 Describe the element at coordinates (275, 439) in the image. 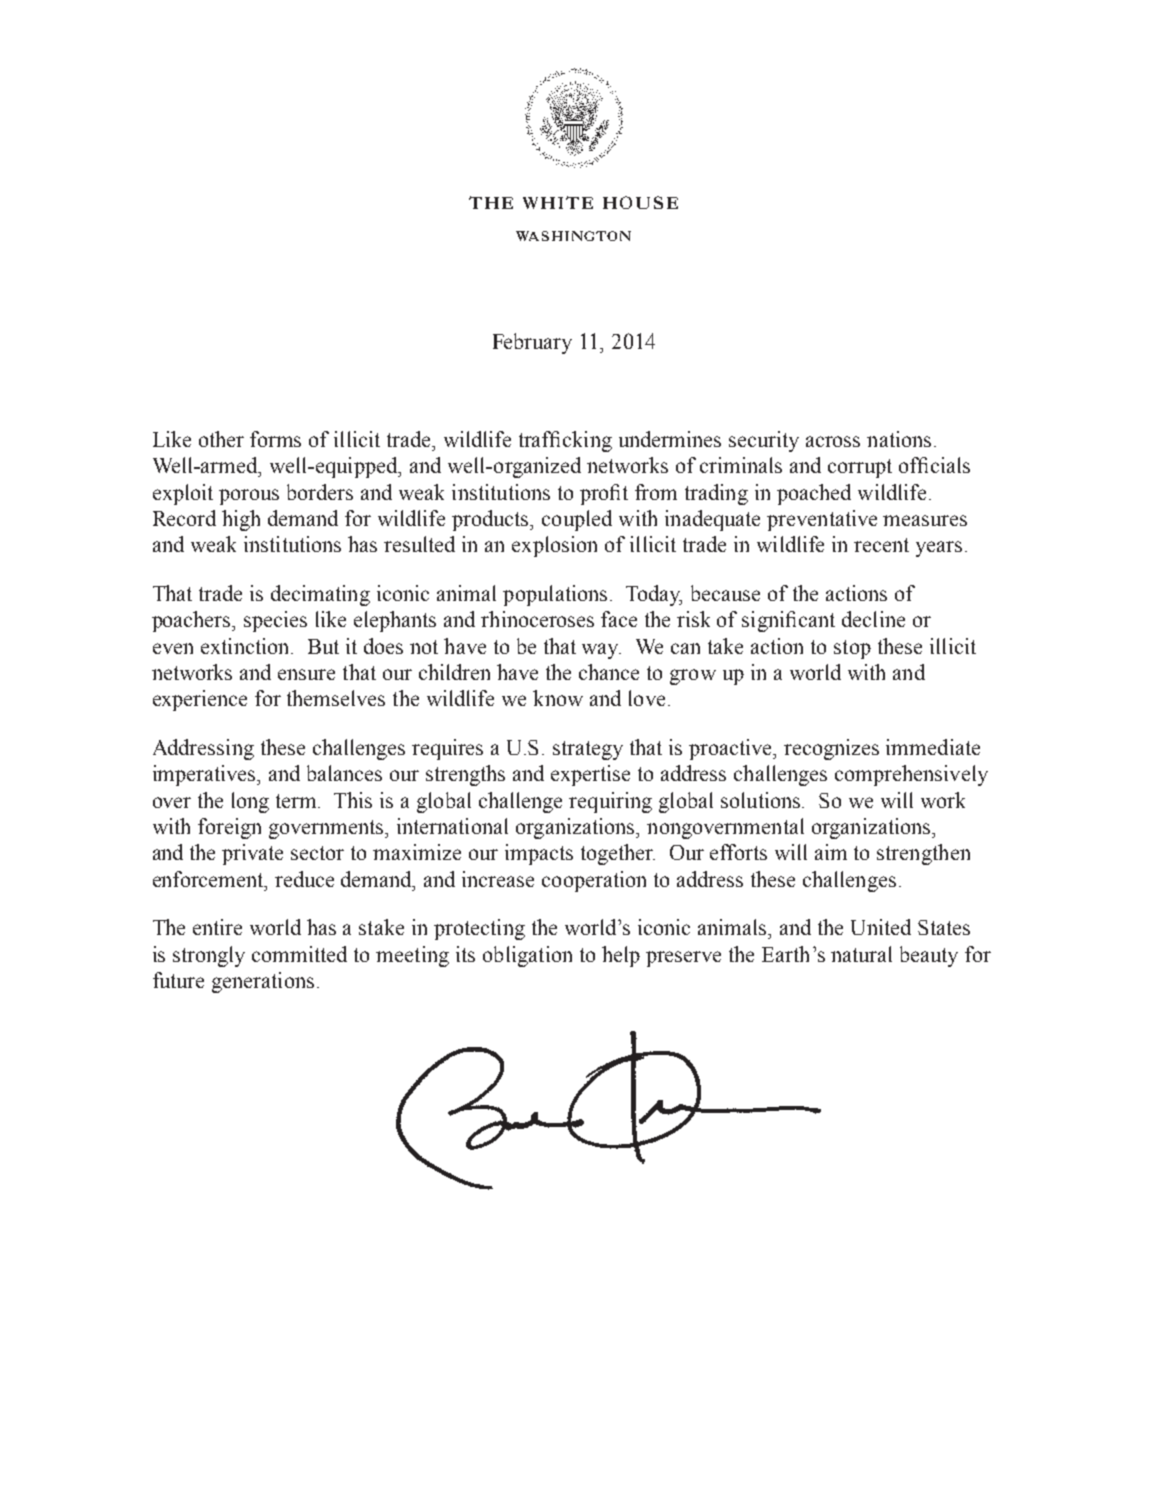

I see `forms` at that location.
